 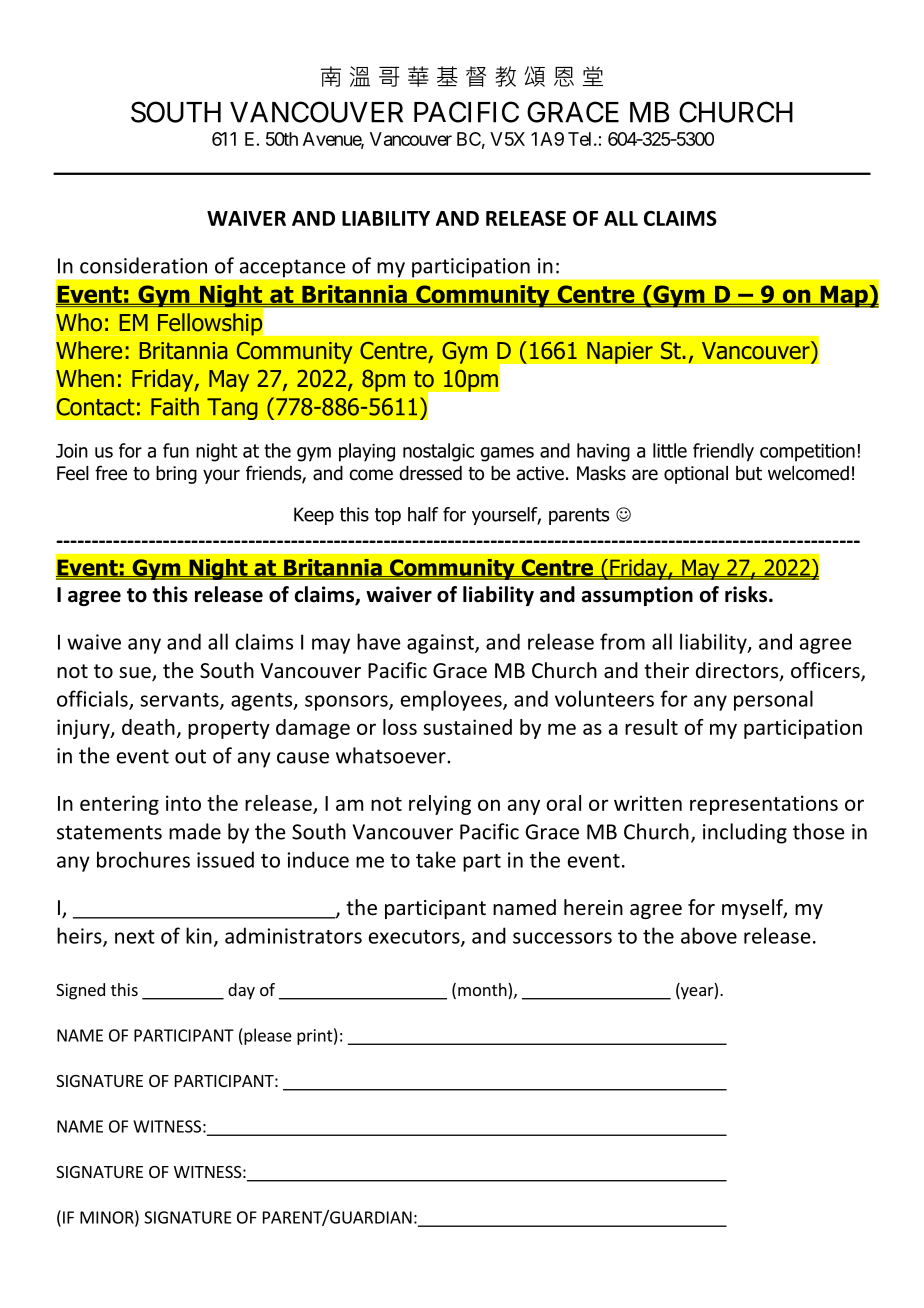 I want to click on Signed, so click(x=80, y=991).
